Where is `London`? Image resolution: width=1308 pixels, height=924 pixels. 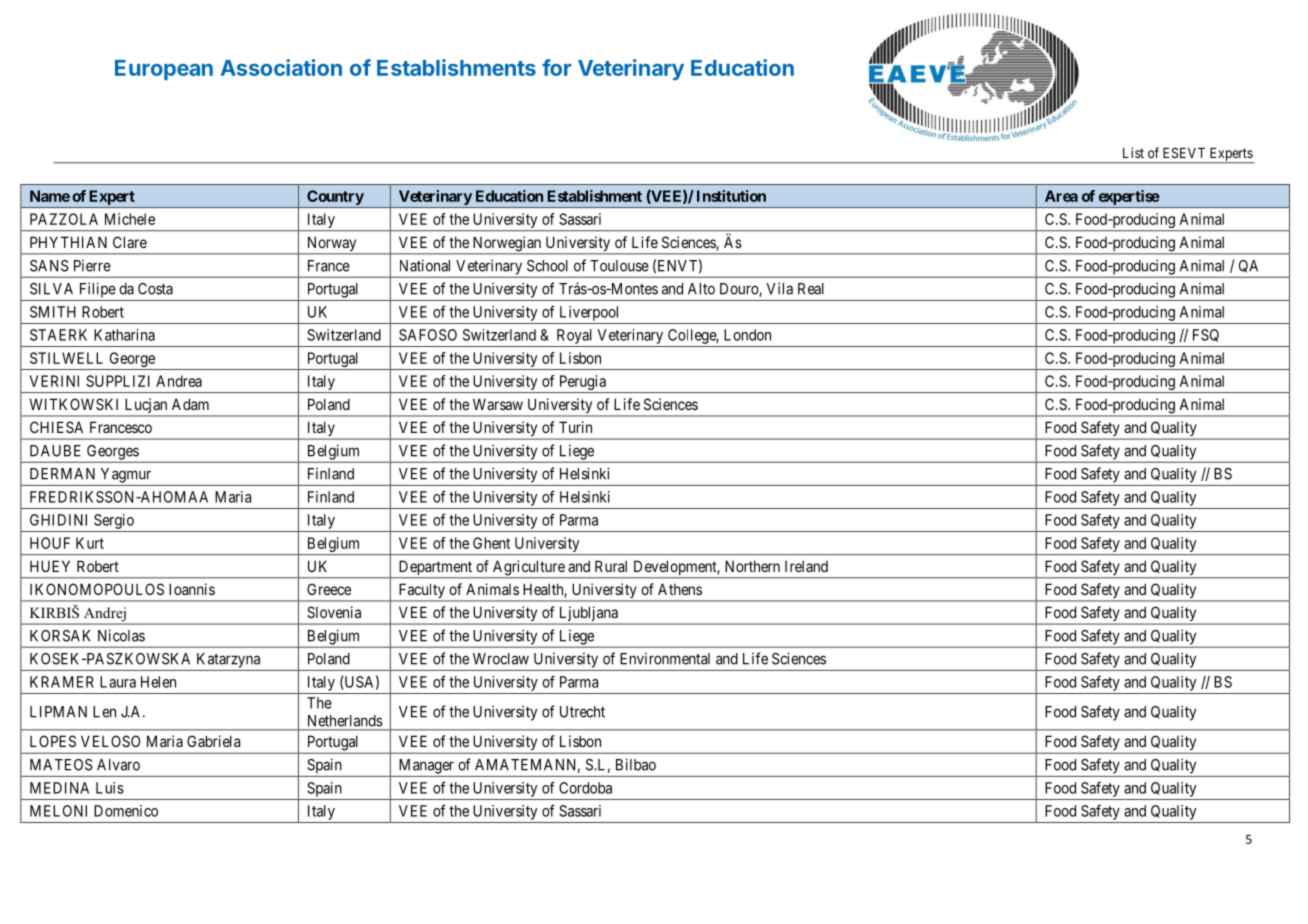 London is located at coordinates (747, 335).
